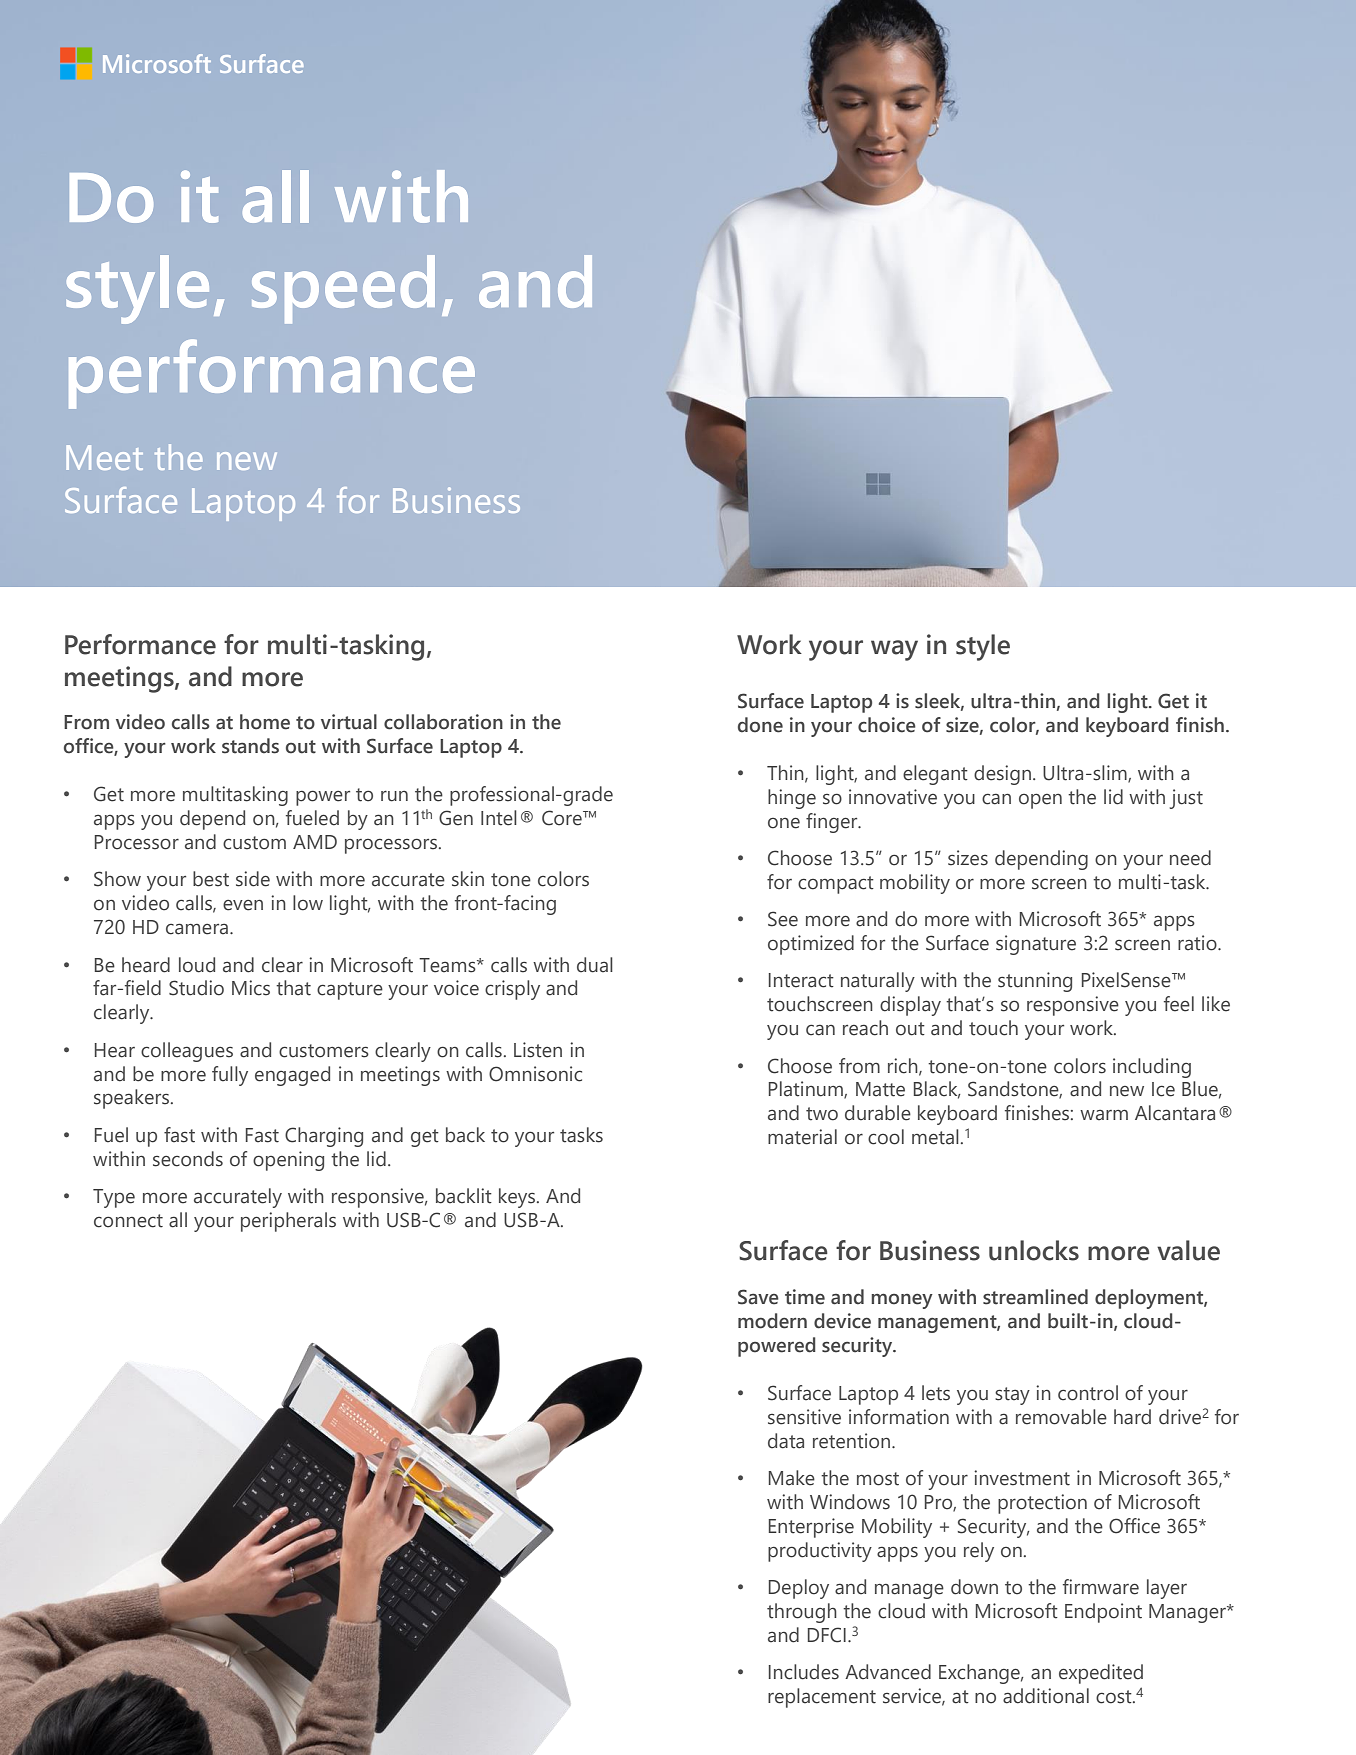 This page has height=1755, width=1356. I want to click on through, so click(802, 1613).
